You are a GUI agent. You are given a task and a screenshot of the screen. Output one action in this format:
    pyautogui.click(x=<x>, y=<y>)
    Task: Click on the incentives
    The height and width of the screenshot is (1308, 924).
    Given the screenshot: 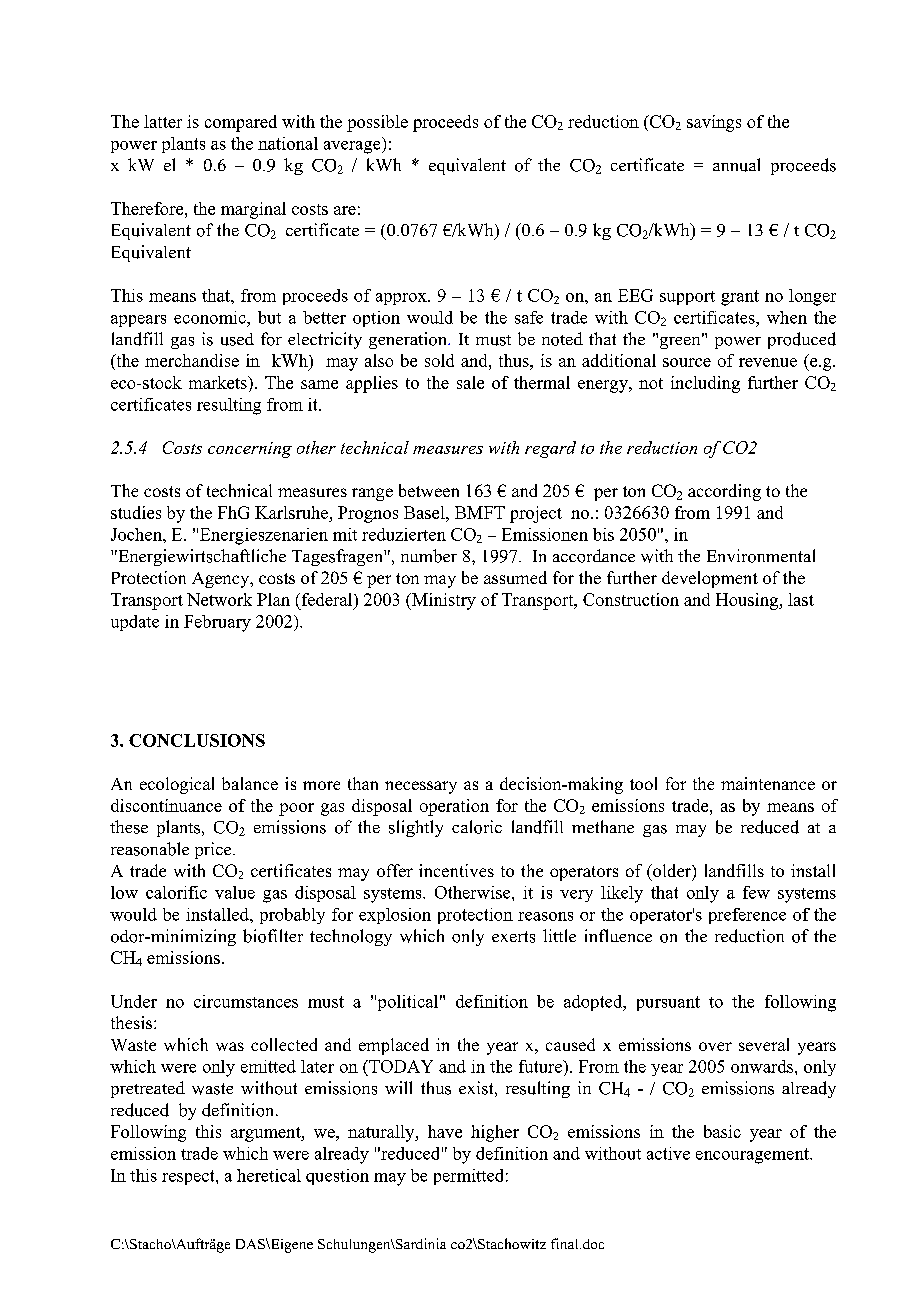 What is the action you would take?
    pyautogui.click(x=456, y=870)
